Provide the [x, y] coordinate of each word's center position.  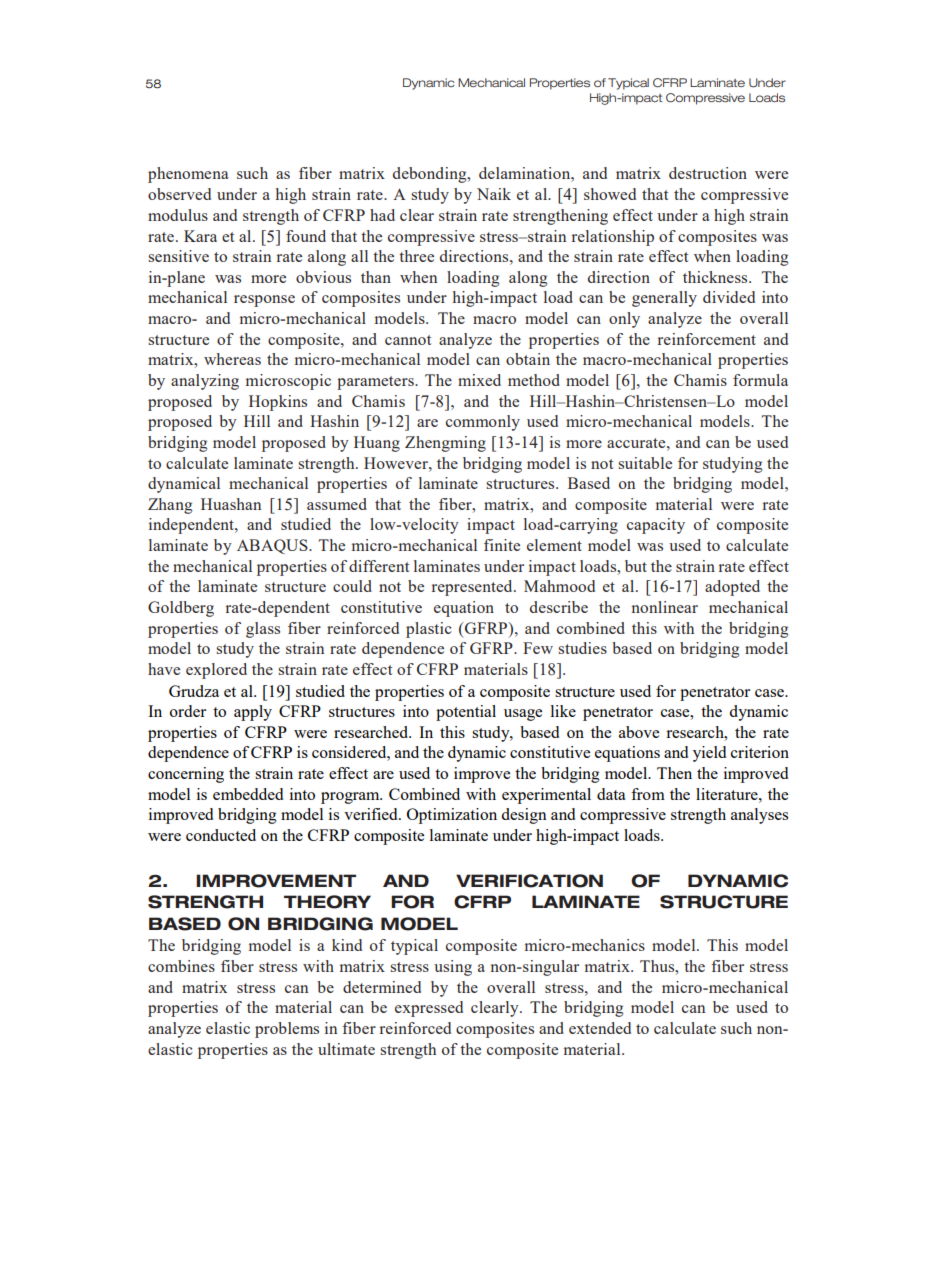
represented [473, 588]
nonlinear [665, 607]
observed [179, 194]
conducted [221, 835]
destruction [708, 173]
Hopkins [278, 403]
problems [287, 1030]
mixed [479, 380]
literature [728, 794]
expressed [429, 1009]
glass [263, 630]
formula [760, 380]
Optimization [452, 816]
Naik [494, 194]
